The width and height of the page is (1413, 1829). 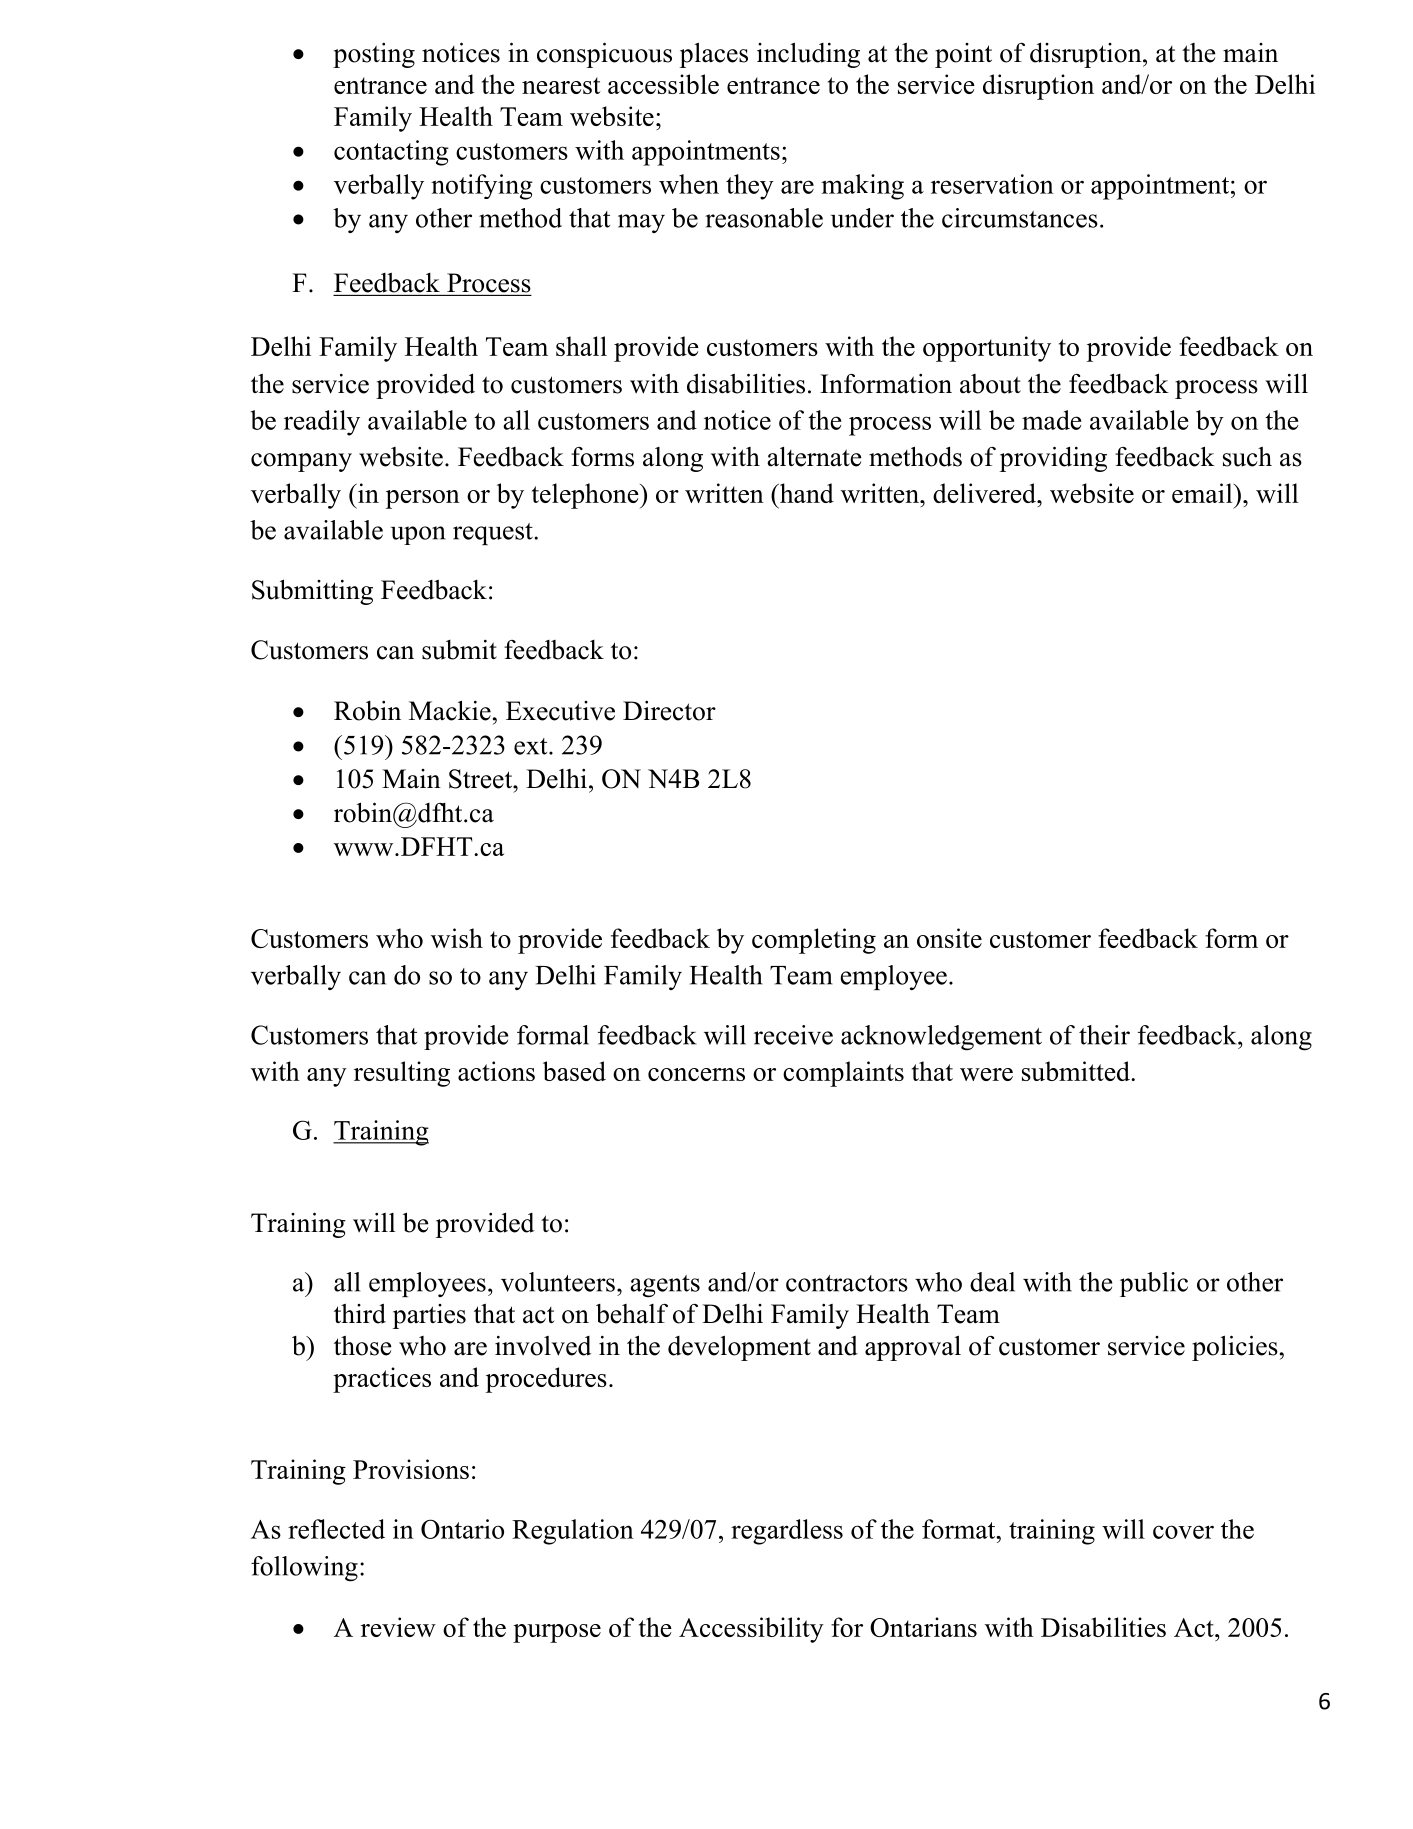 I want to click on hand, so click(x=805, y=493).
